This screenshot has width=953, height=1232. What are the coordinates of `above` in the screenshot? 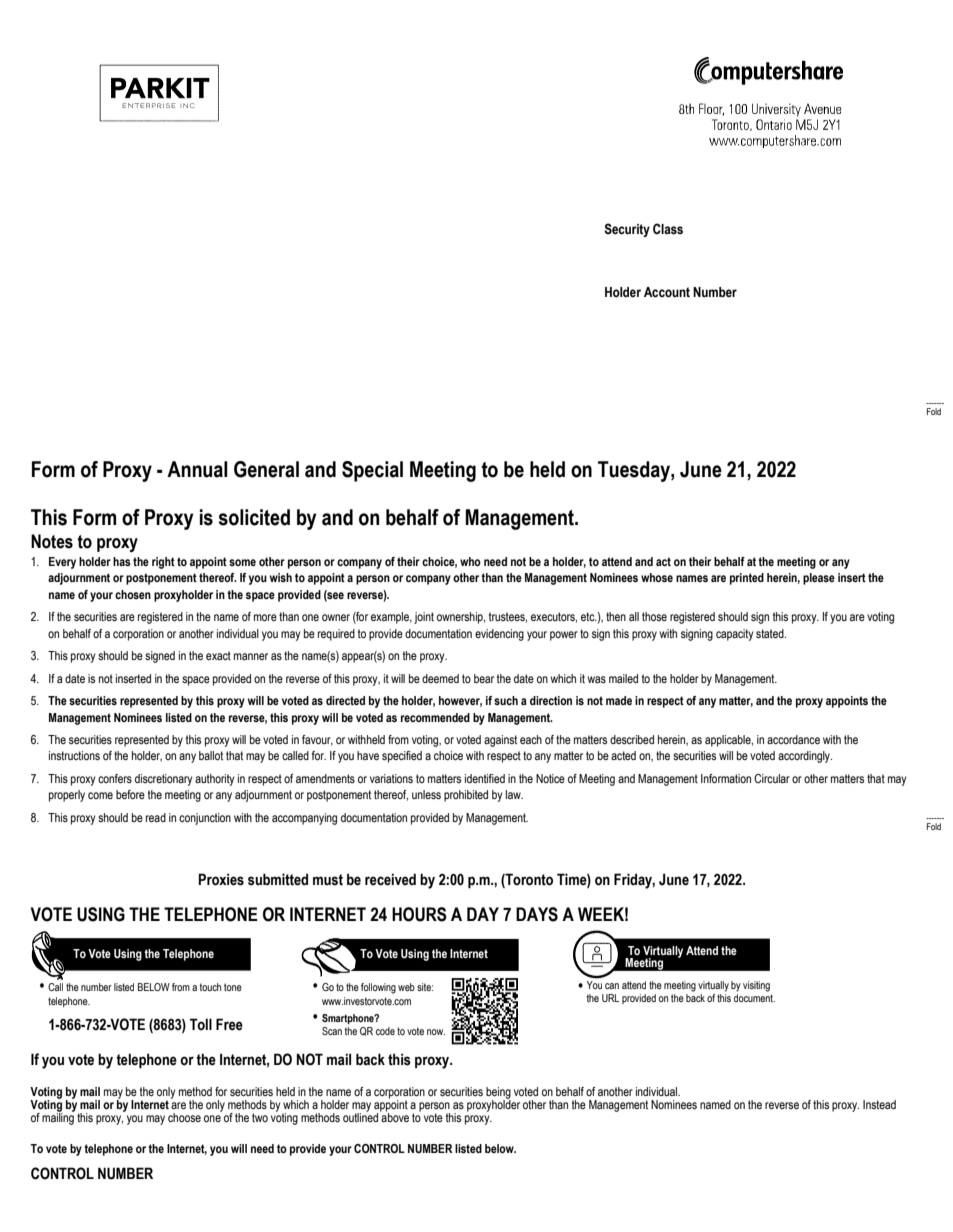 It's located at (394, 1116).
